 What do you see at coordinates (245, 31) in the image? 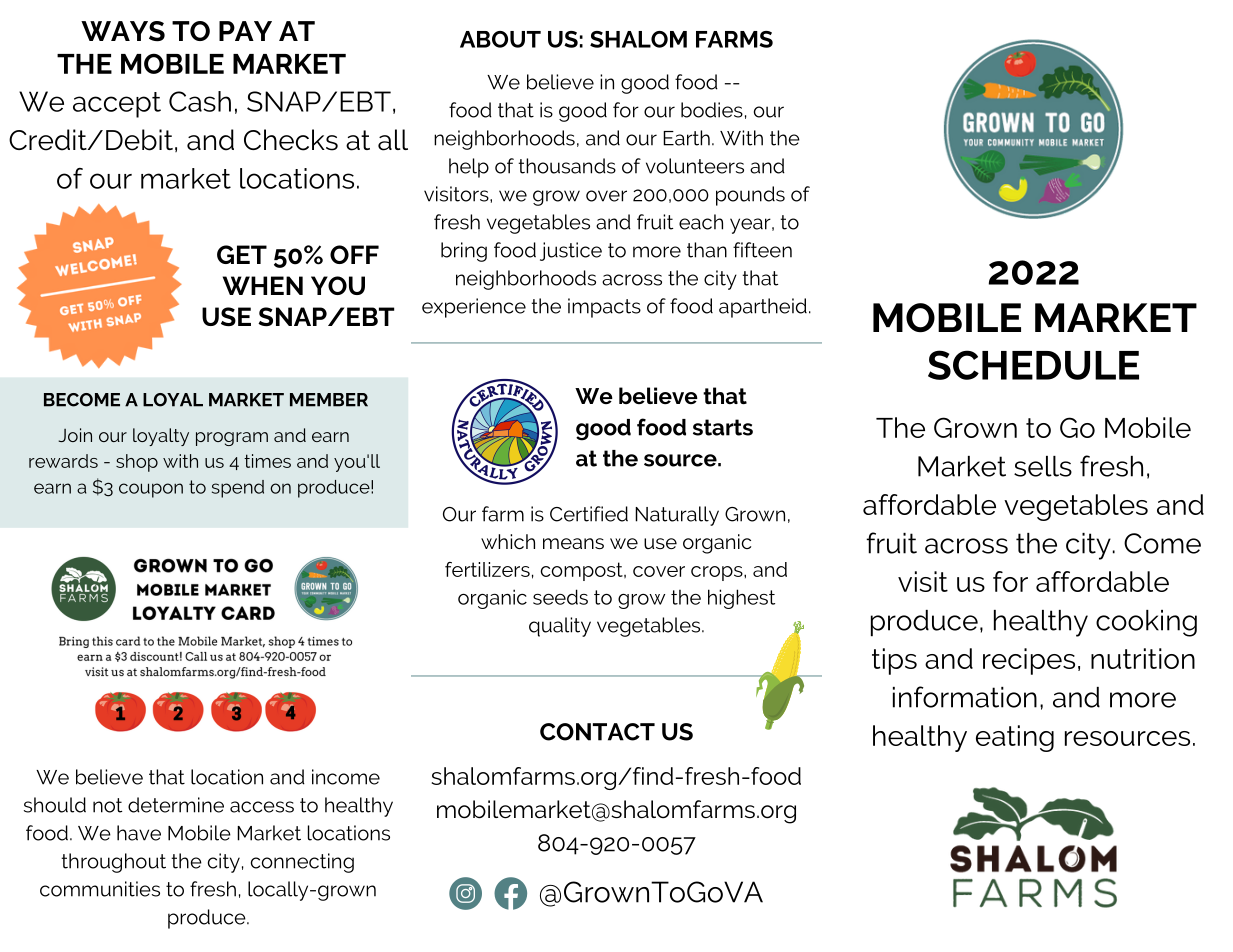
I see `PAY` at bounding box center [245, 31].
